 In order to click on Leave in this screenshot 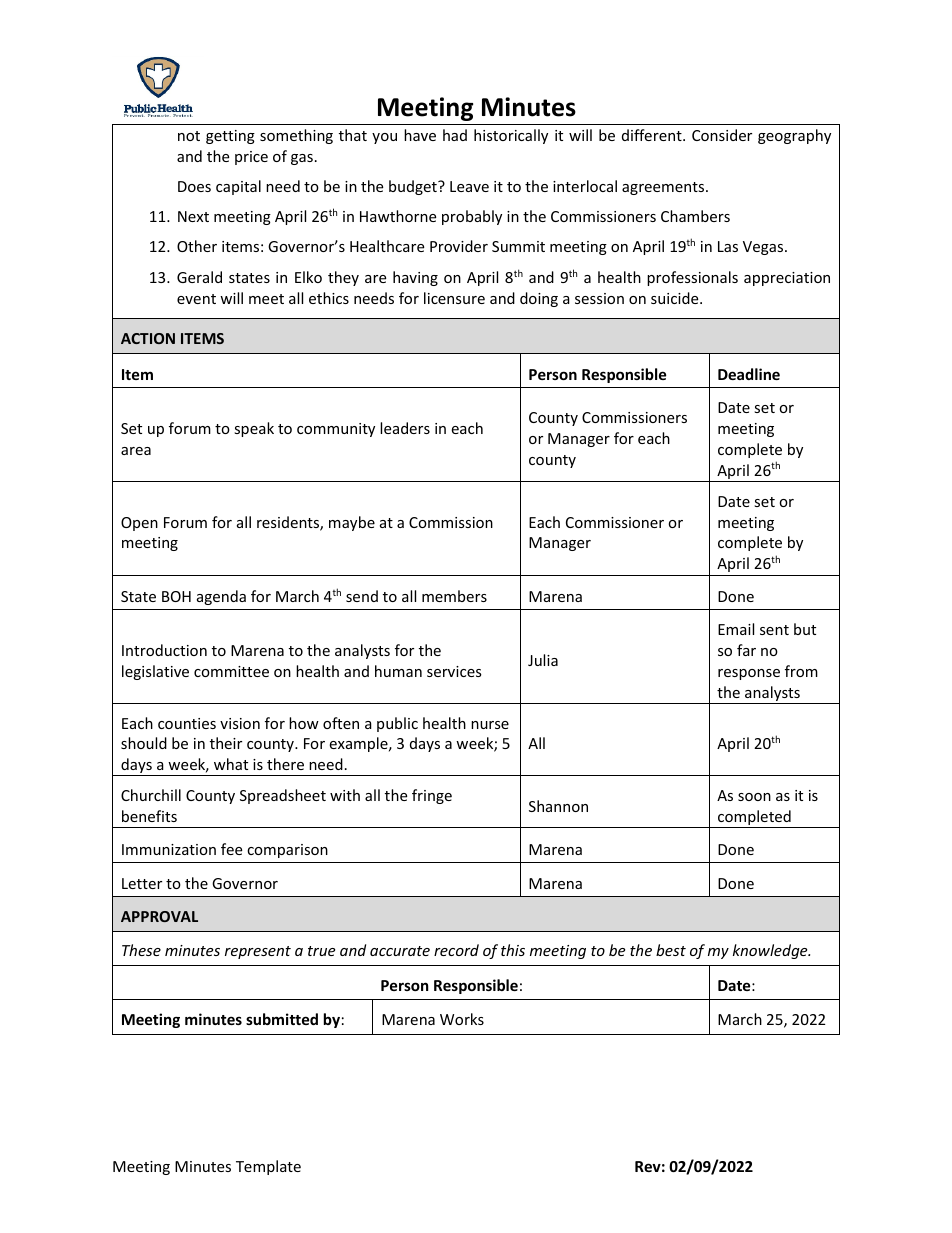, I will do `click(469, 186)`.
